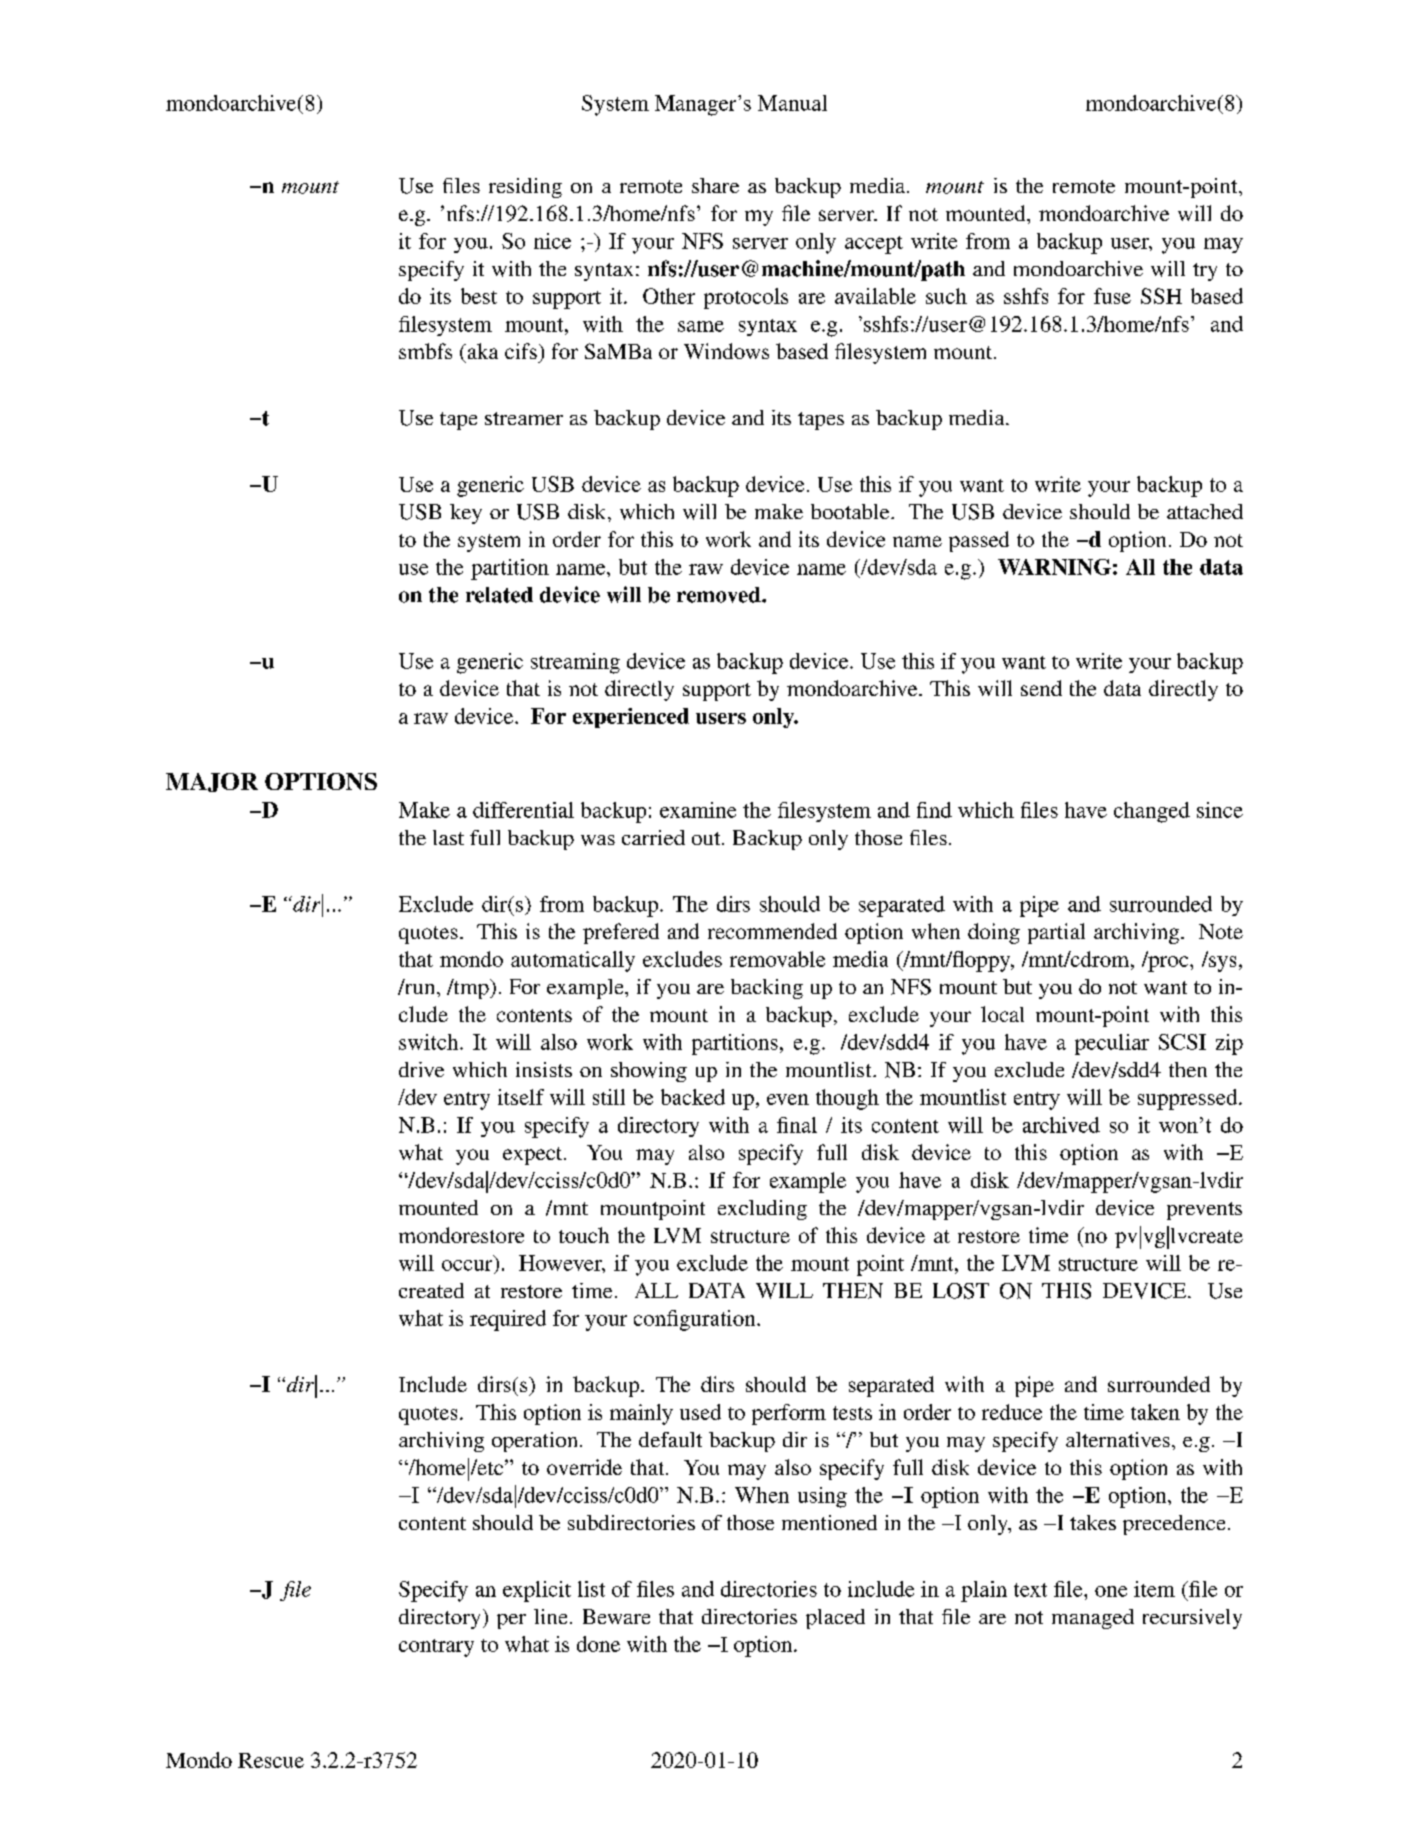 The height and width of the document is (1823, 1409). Describe the element at coordinates (720, 595) in the document. I see `removed` at that location.
